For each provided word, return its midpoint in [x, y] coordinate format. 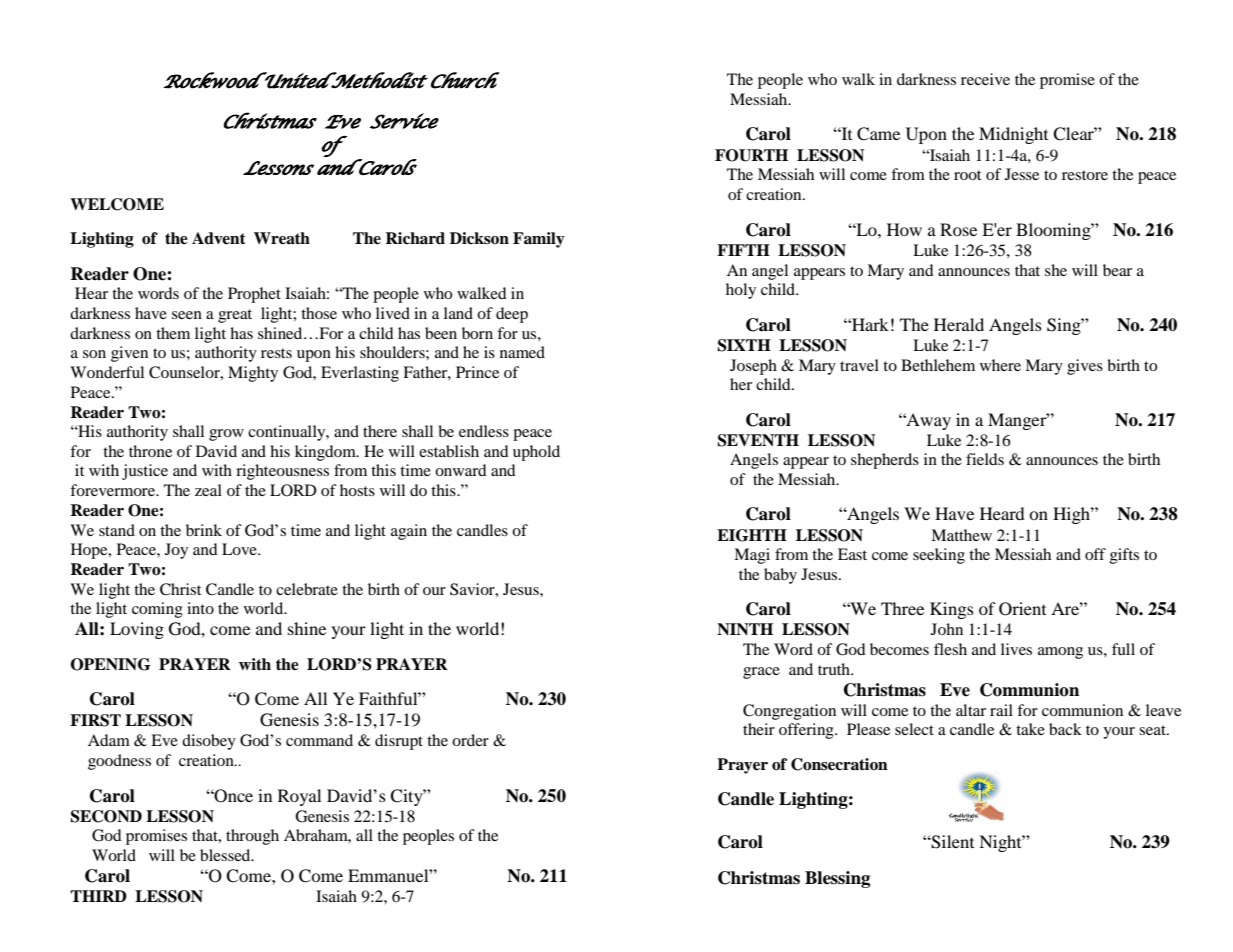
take [1030, 729]
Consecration [839, 764]
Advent [219, 238]
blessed [226, 855]
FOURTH [751, 155]
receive [985, 79]
